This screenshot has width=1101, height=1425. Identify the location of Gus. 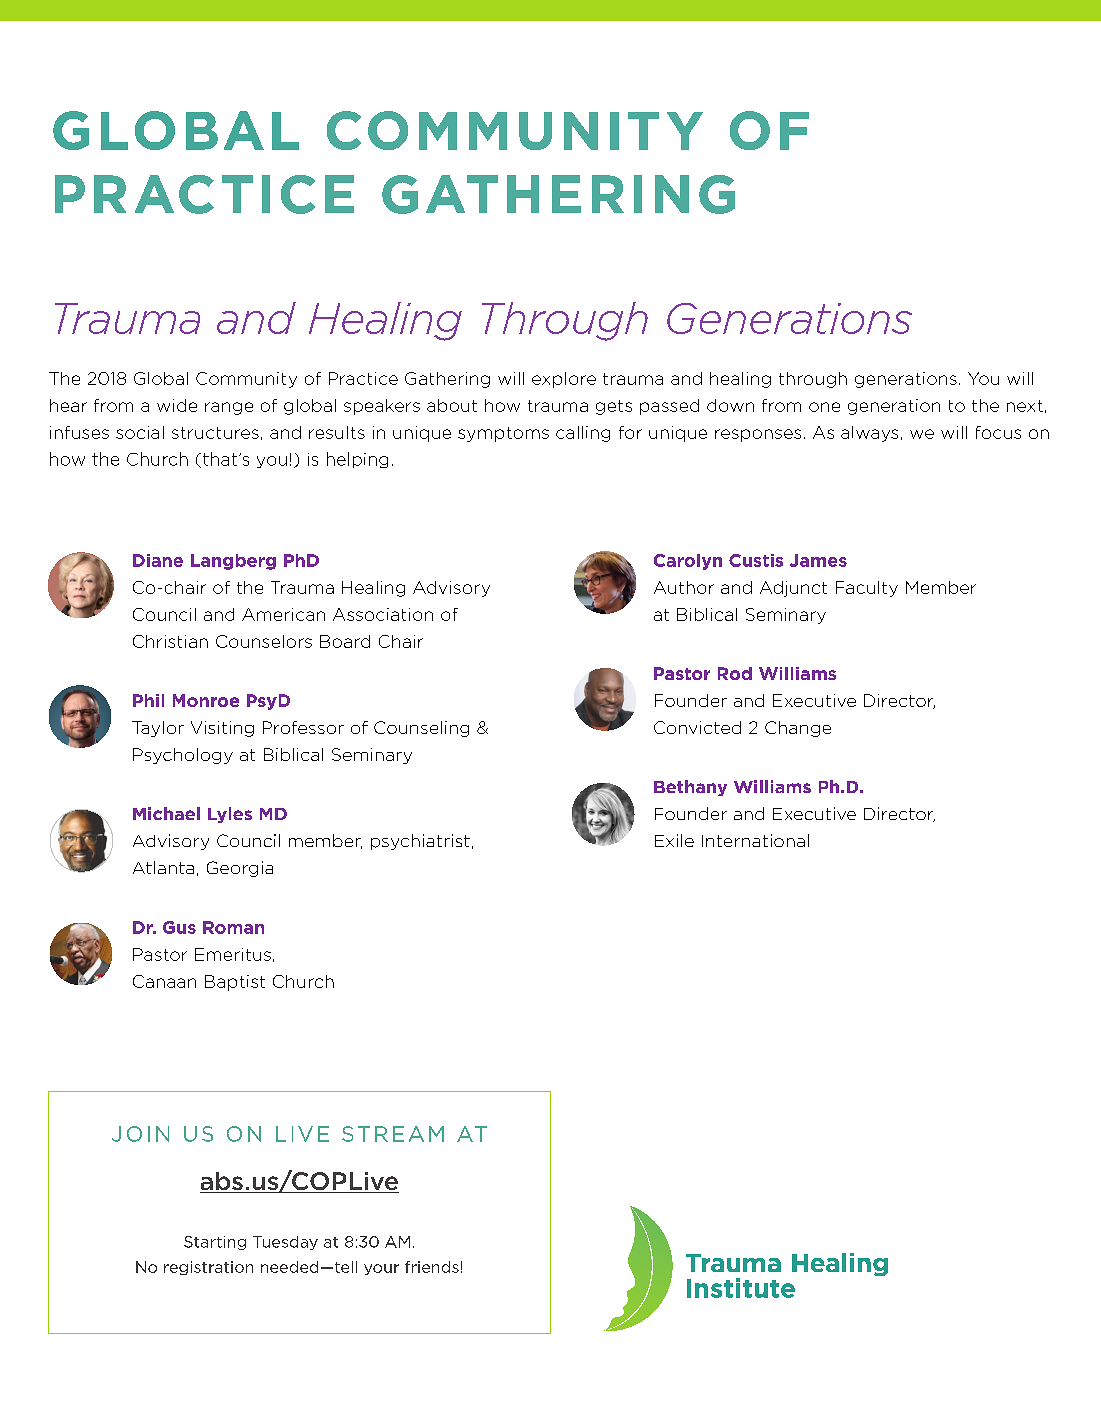
(179, 927).
